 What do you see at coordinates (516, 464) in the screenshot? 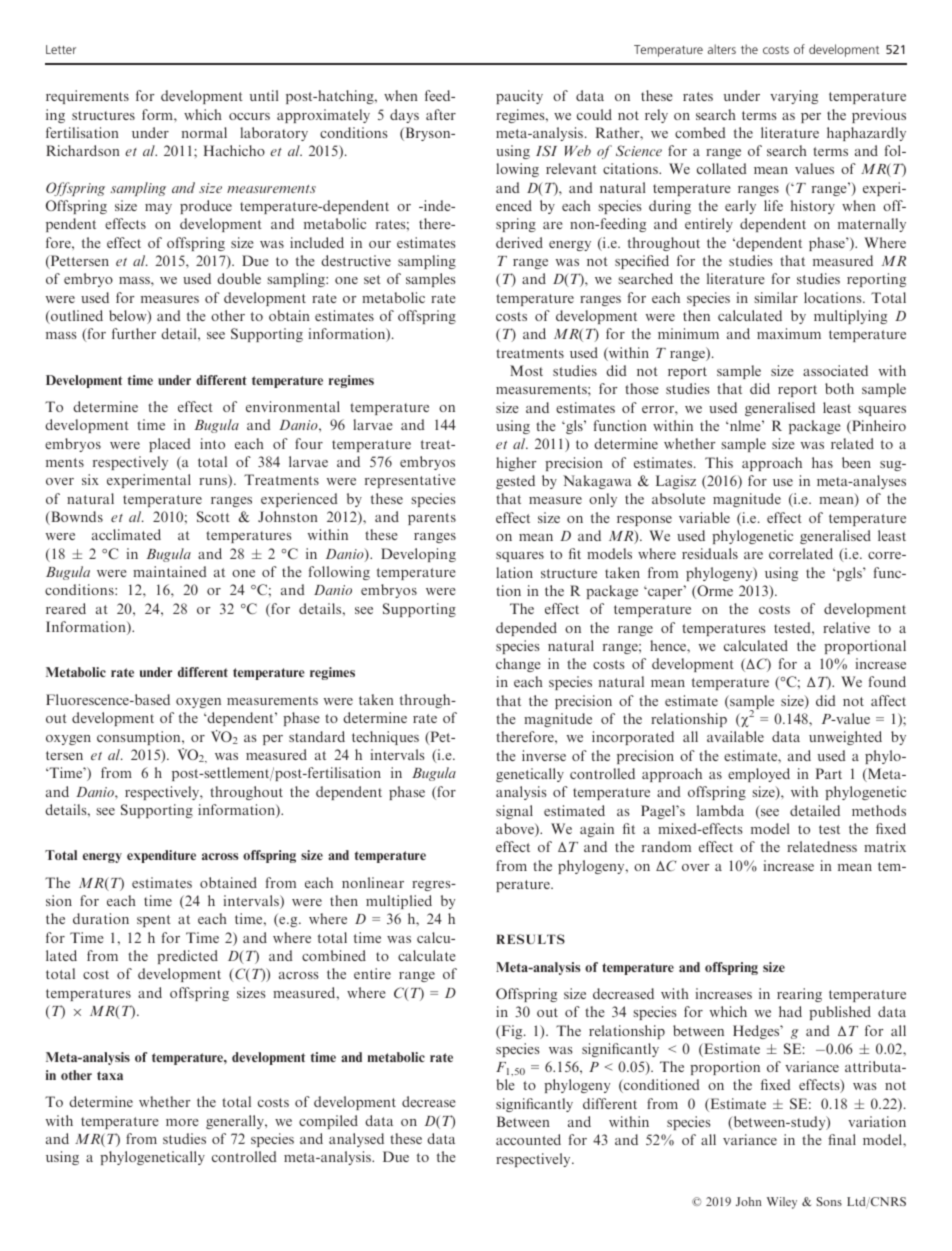
I see `higher` at bounding box center [516, 464].
